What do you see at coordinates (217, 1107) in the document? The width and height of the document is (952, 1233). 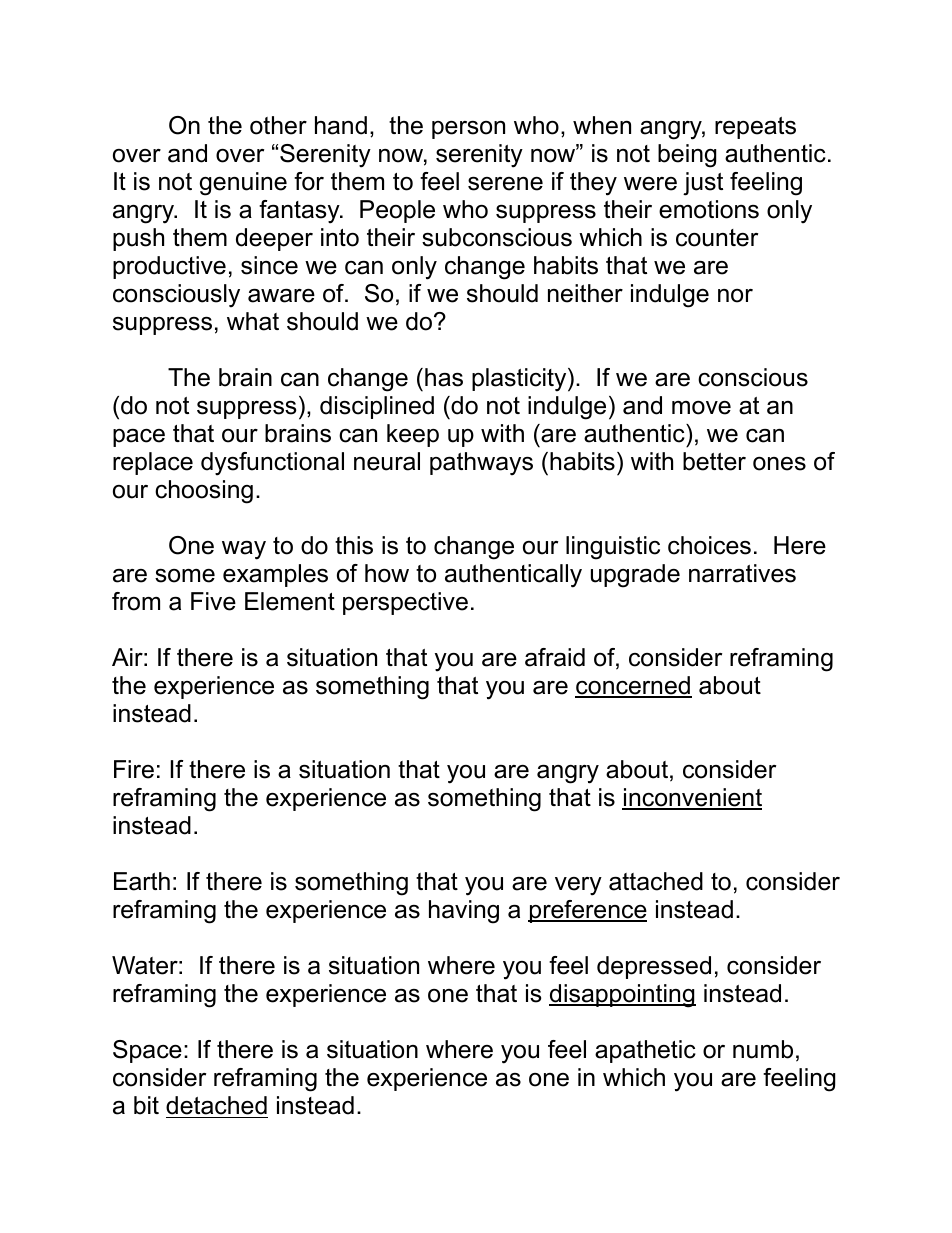 I see `detached` at bounding box center [217, 1107].
